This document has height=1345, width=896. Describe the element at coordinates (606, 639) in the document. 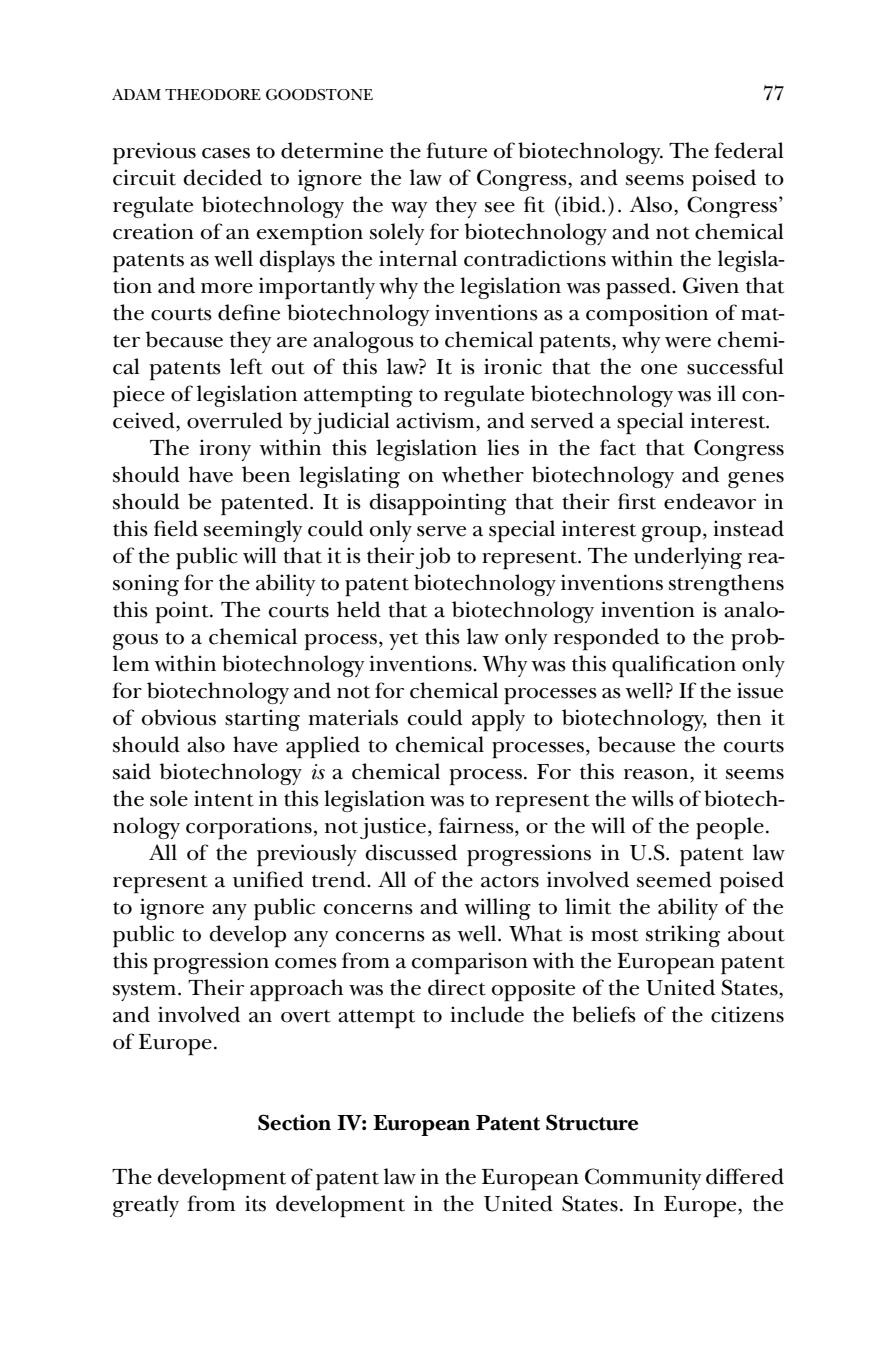

I see `responded` at that location.
